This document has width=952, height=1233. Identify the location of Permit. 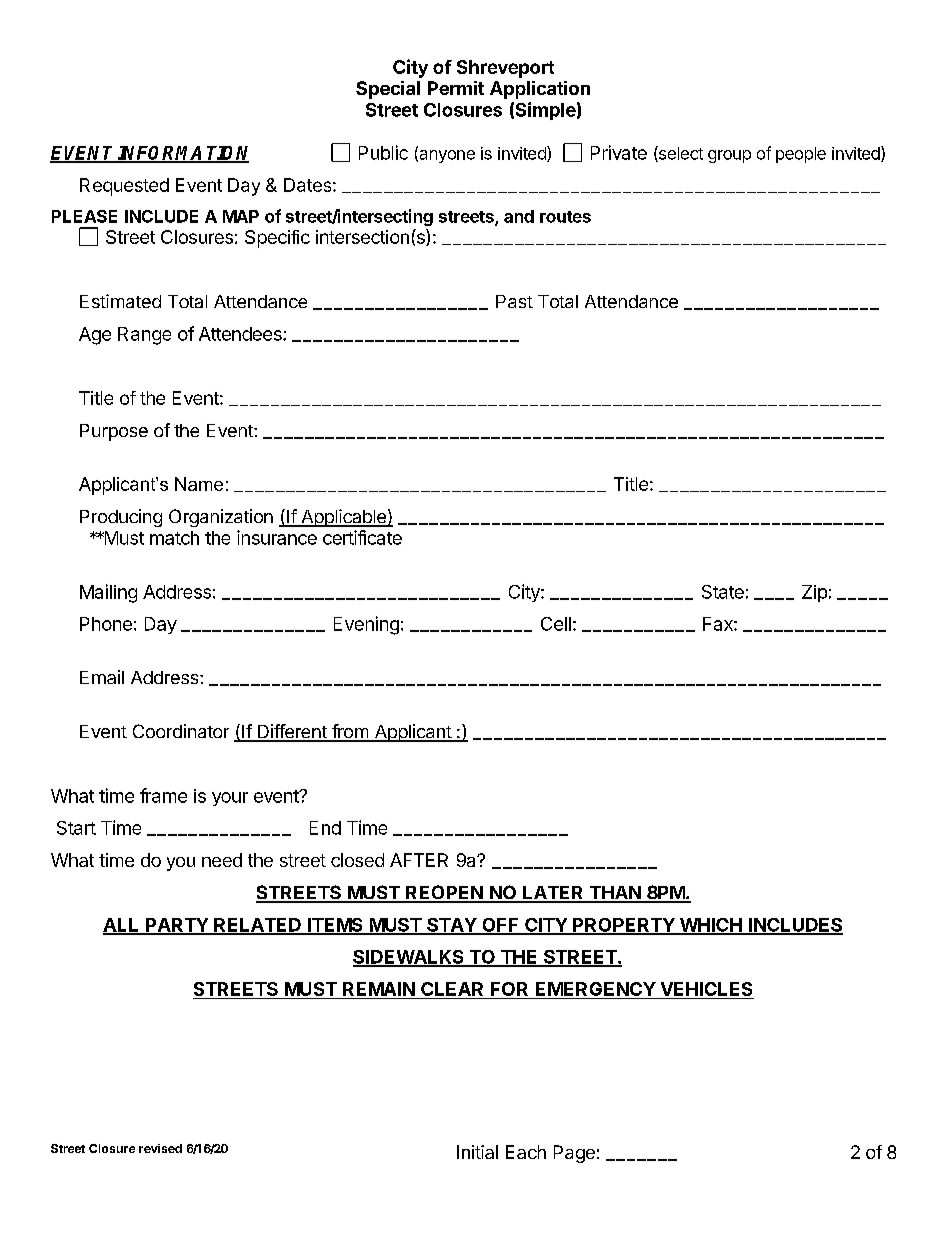
(456, 88).
